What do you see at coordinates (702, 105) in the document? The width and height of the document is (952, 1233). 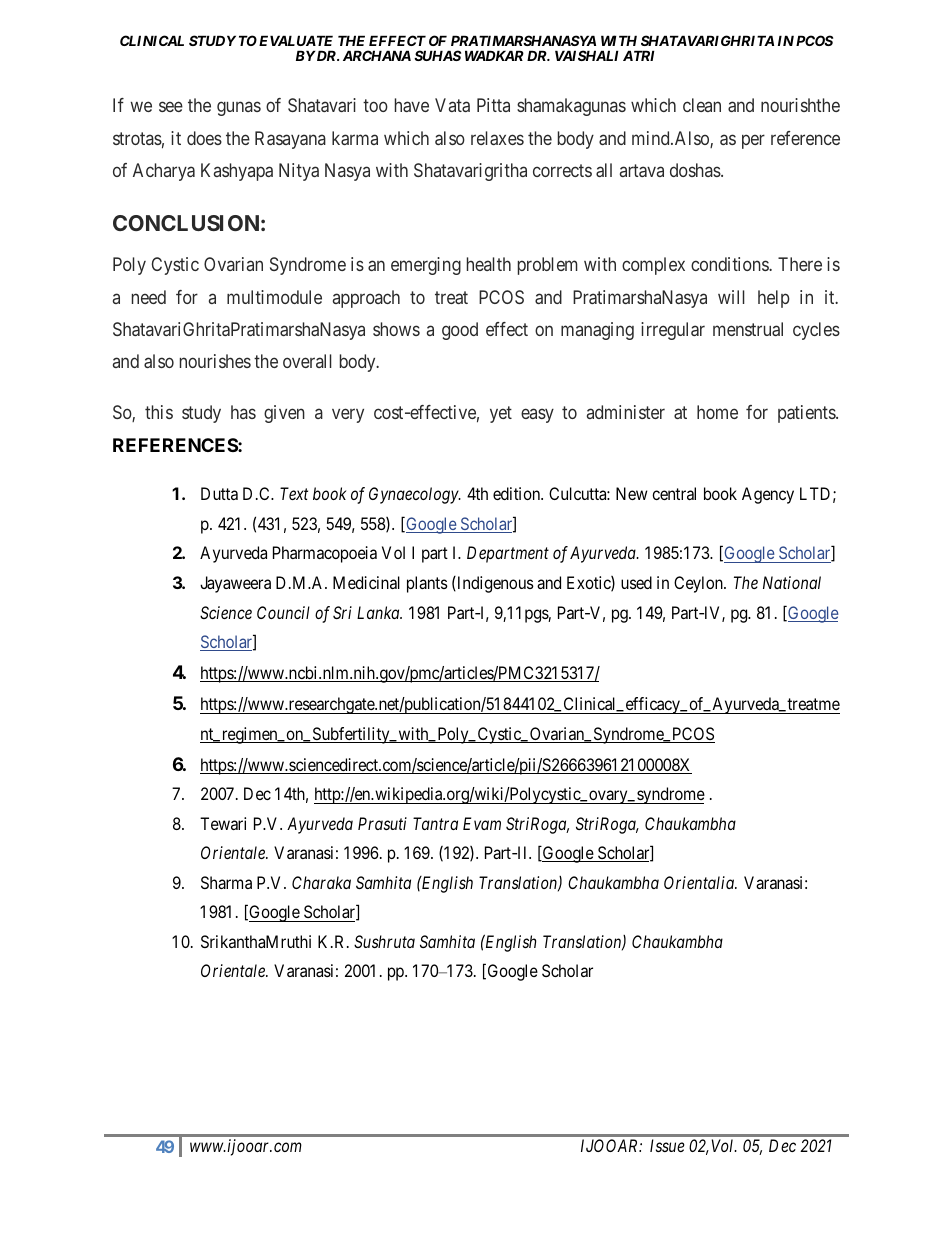 I see `clean` at bounding box center [702, 105].
